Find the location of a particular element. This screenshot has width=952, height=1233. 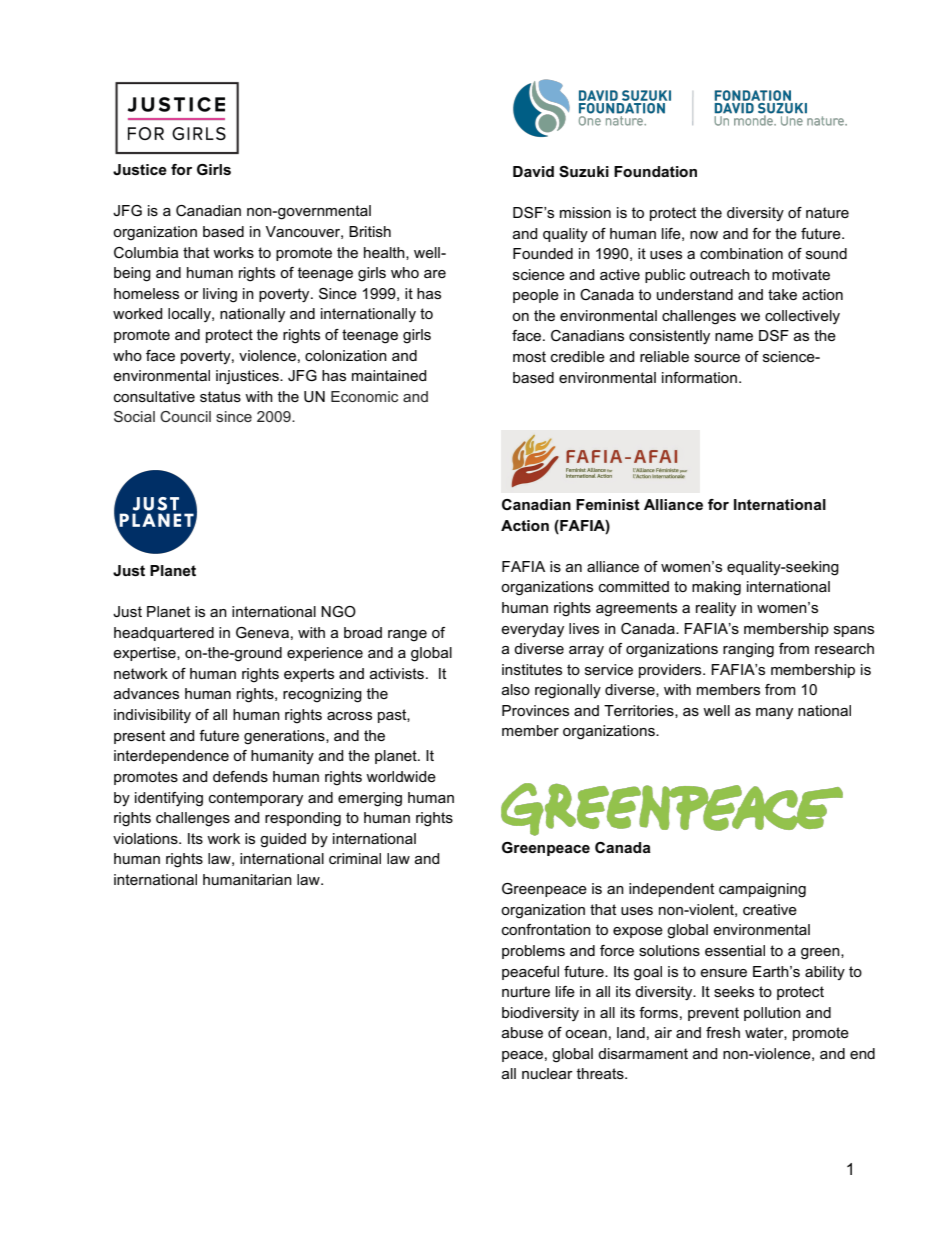

fresh is located at coordinates (723, 1032).
